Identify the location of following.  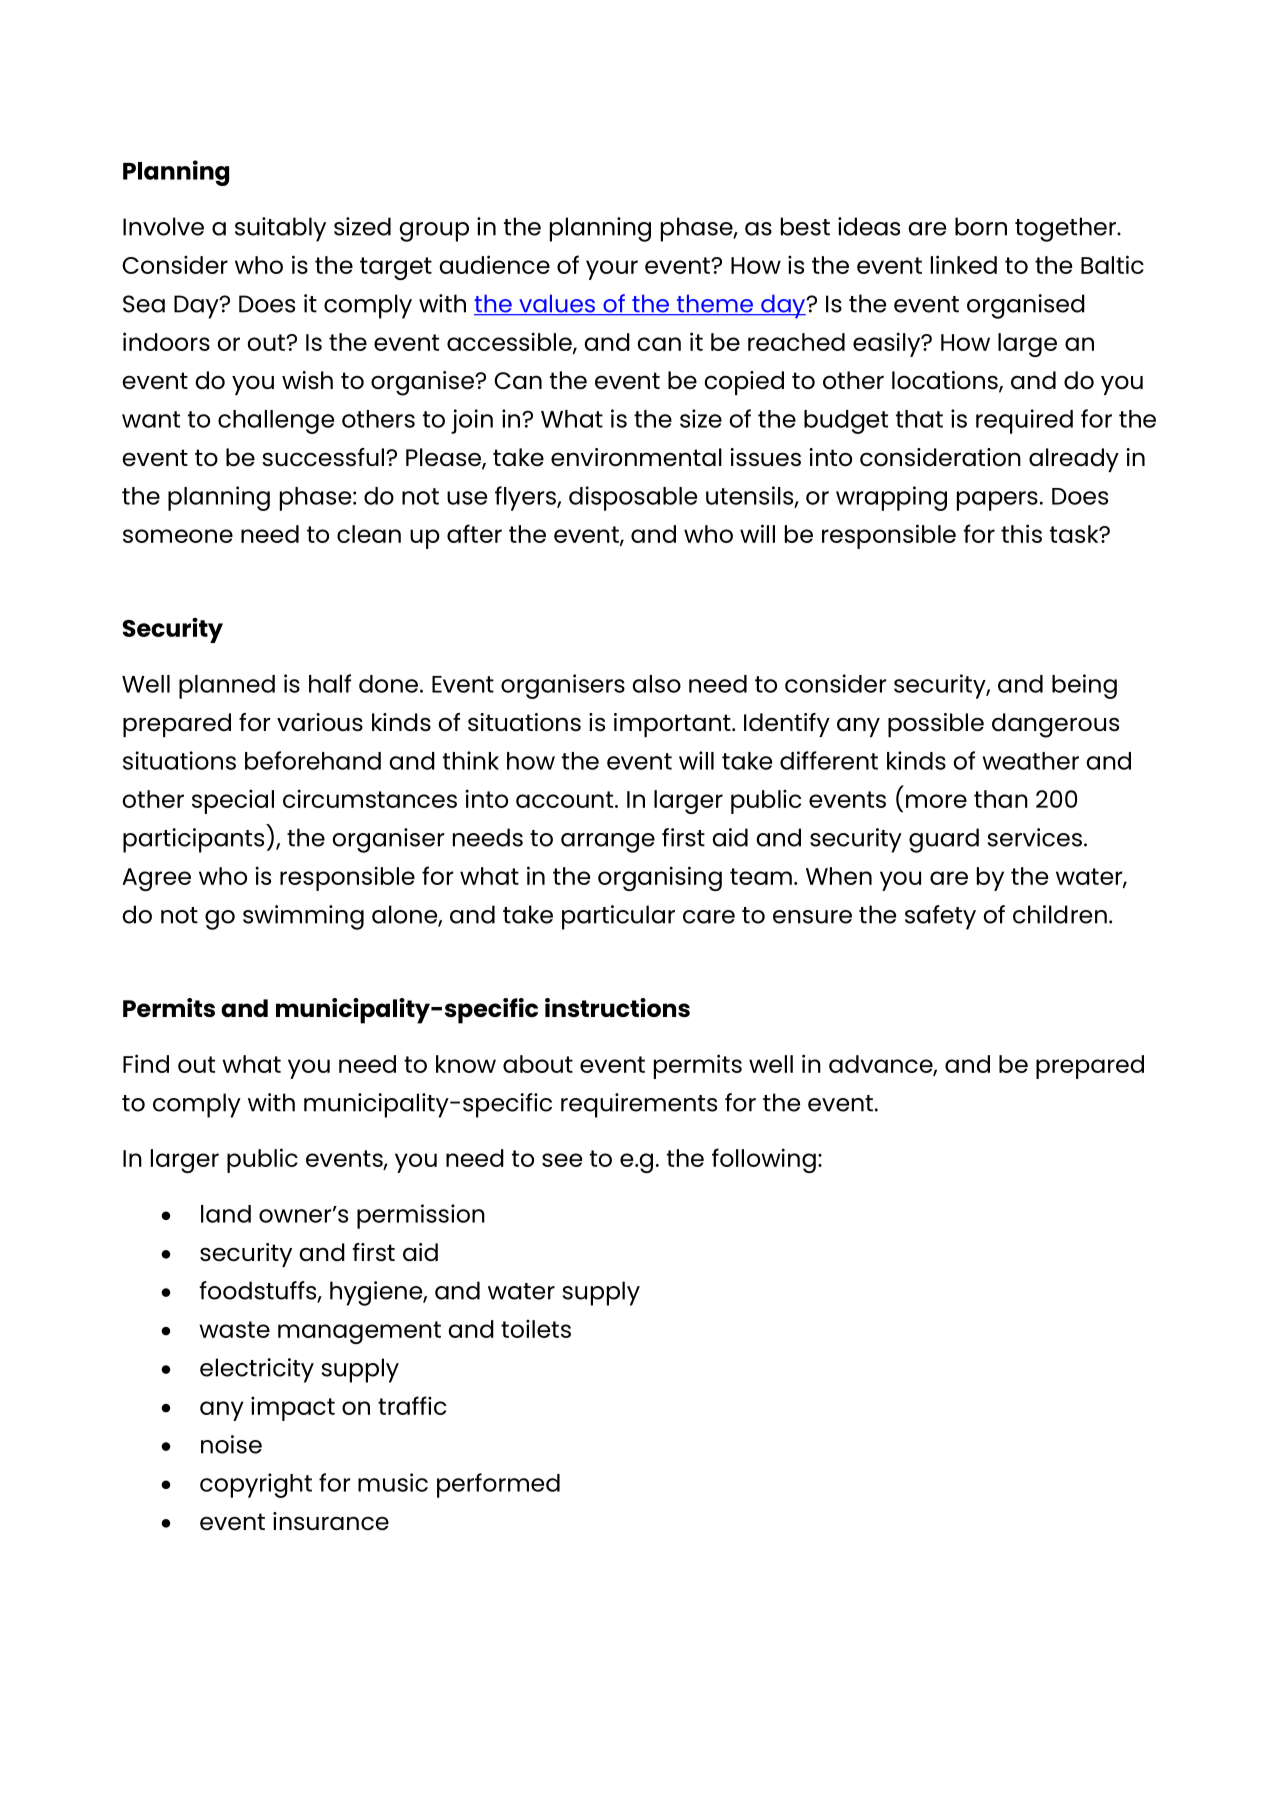
(764, 1160).
